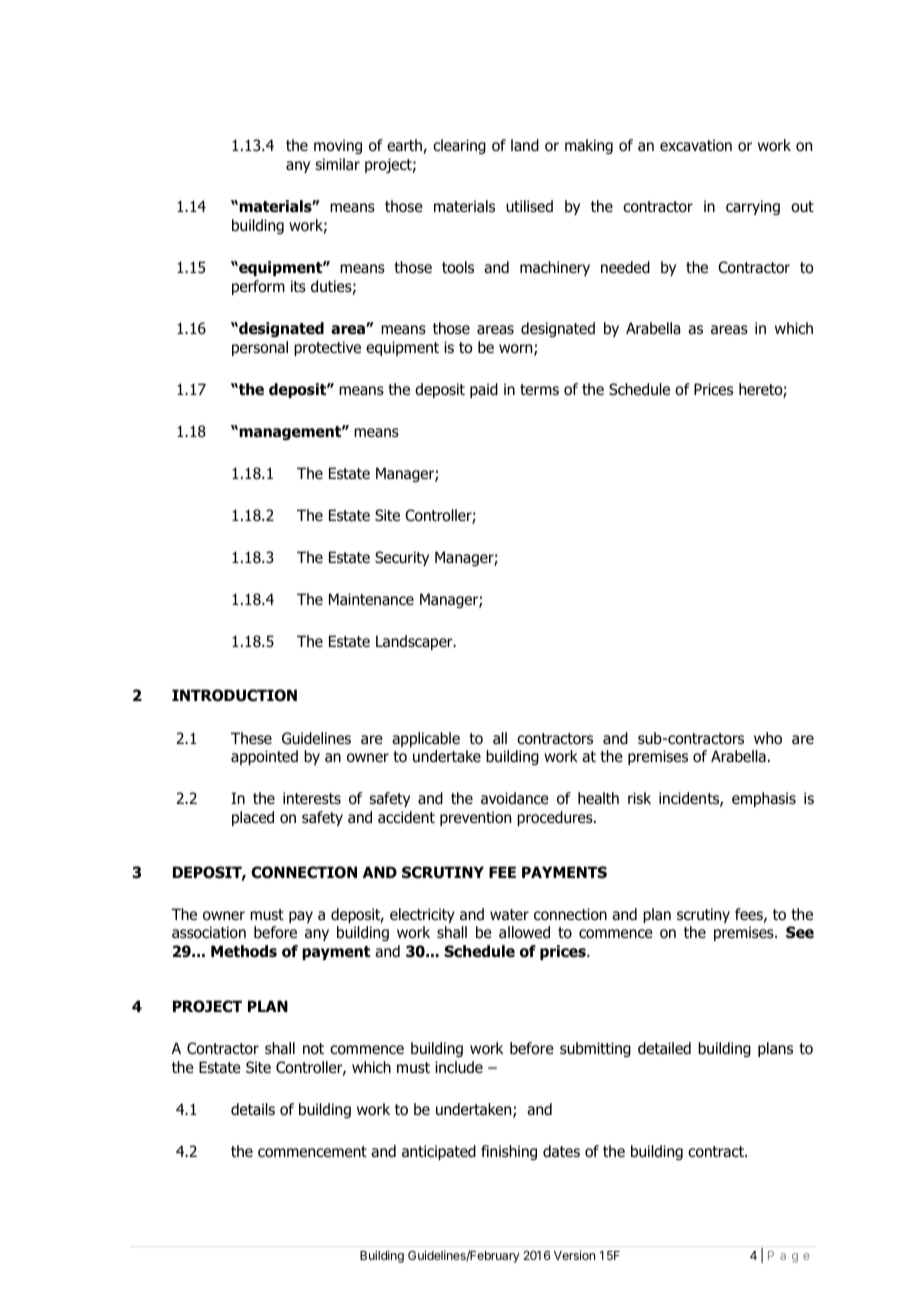  I want to click on finishing, so click(509, 1152).
